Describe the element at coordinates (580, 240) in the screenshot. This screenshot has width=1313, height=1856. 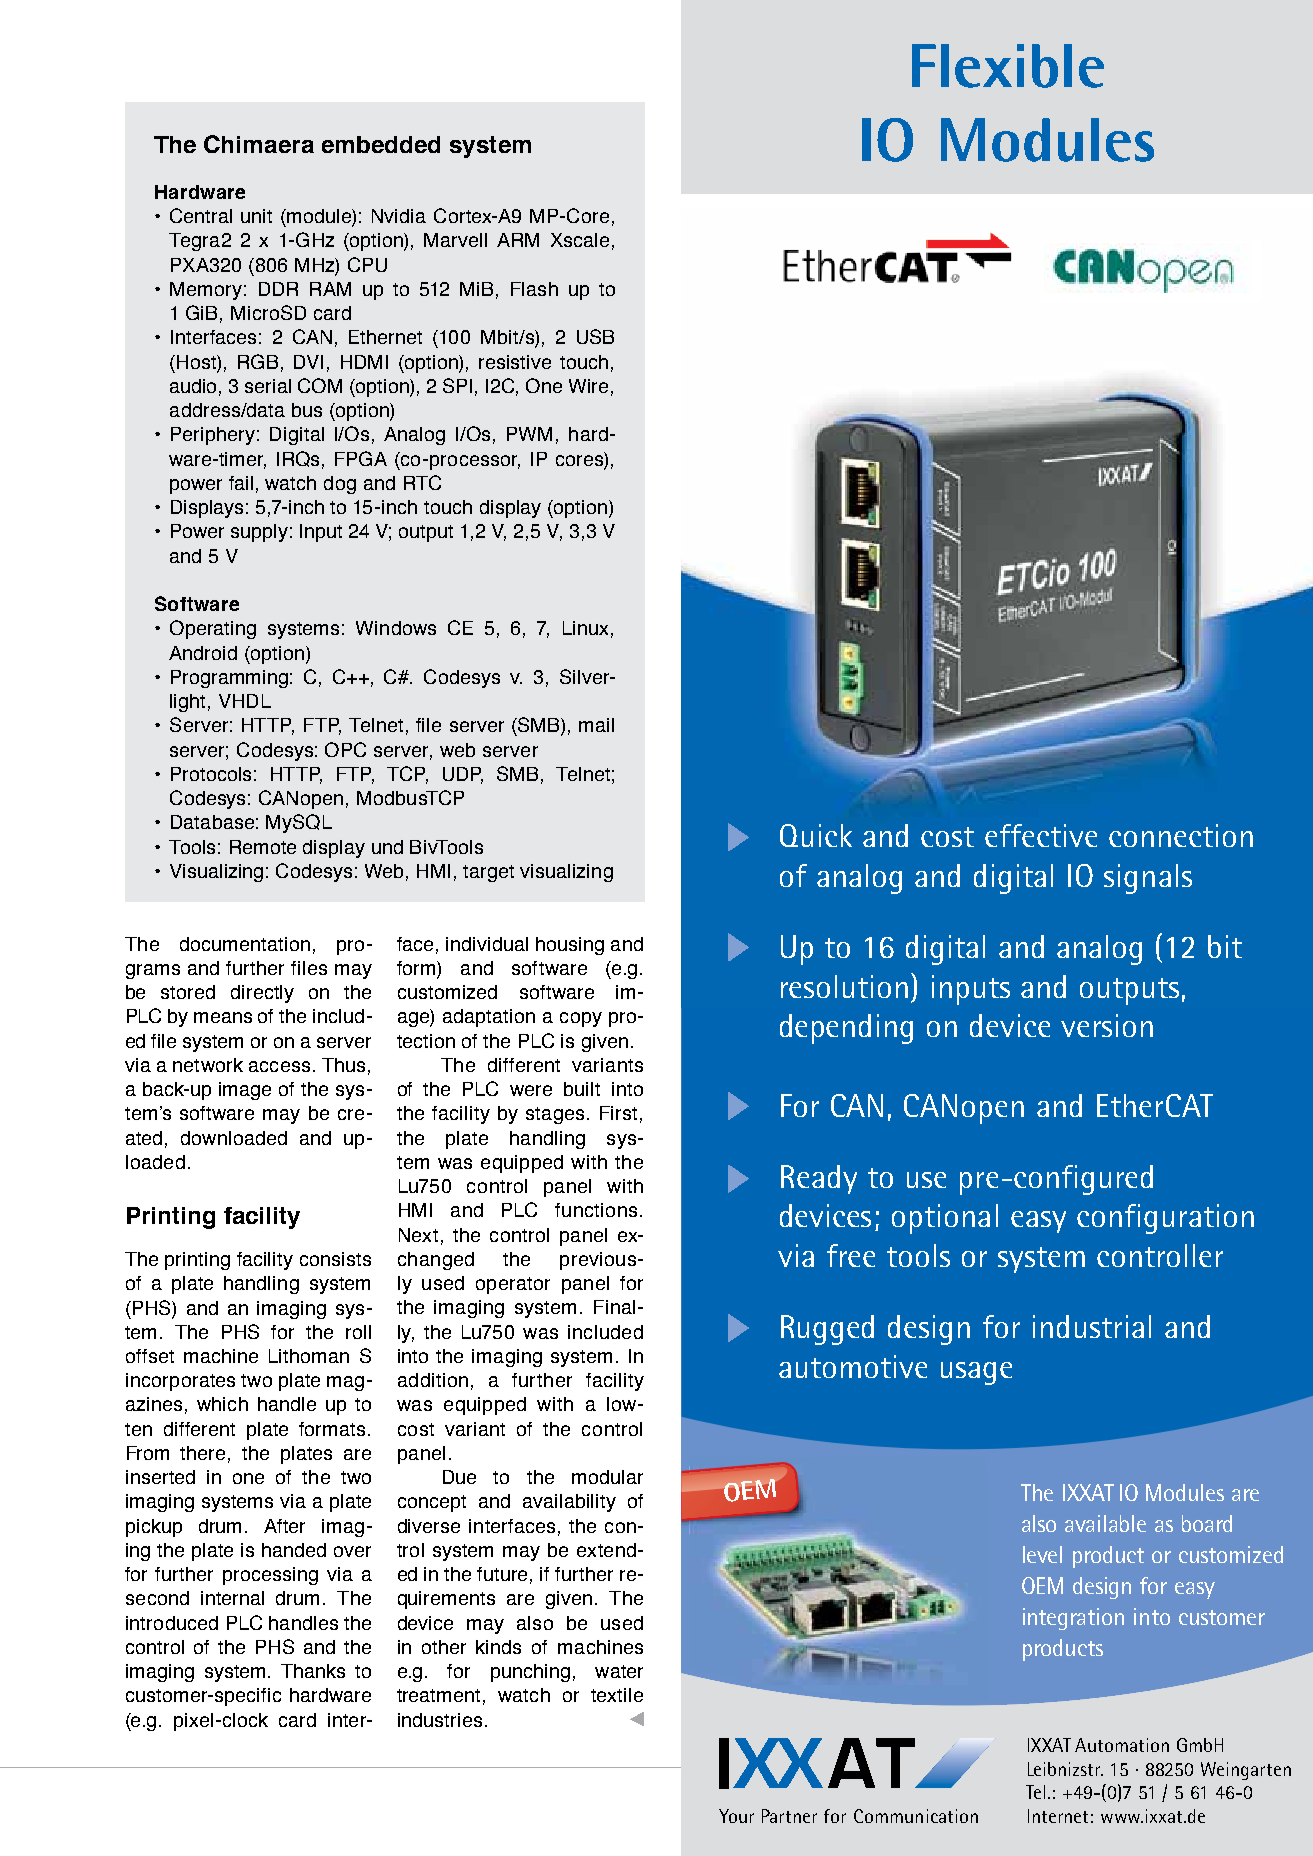
I see `Xscale` at that location.
